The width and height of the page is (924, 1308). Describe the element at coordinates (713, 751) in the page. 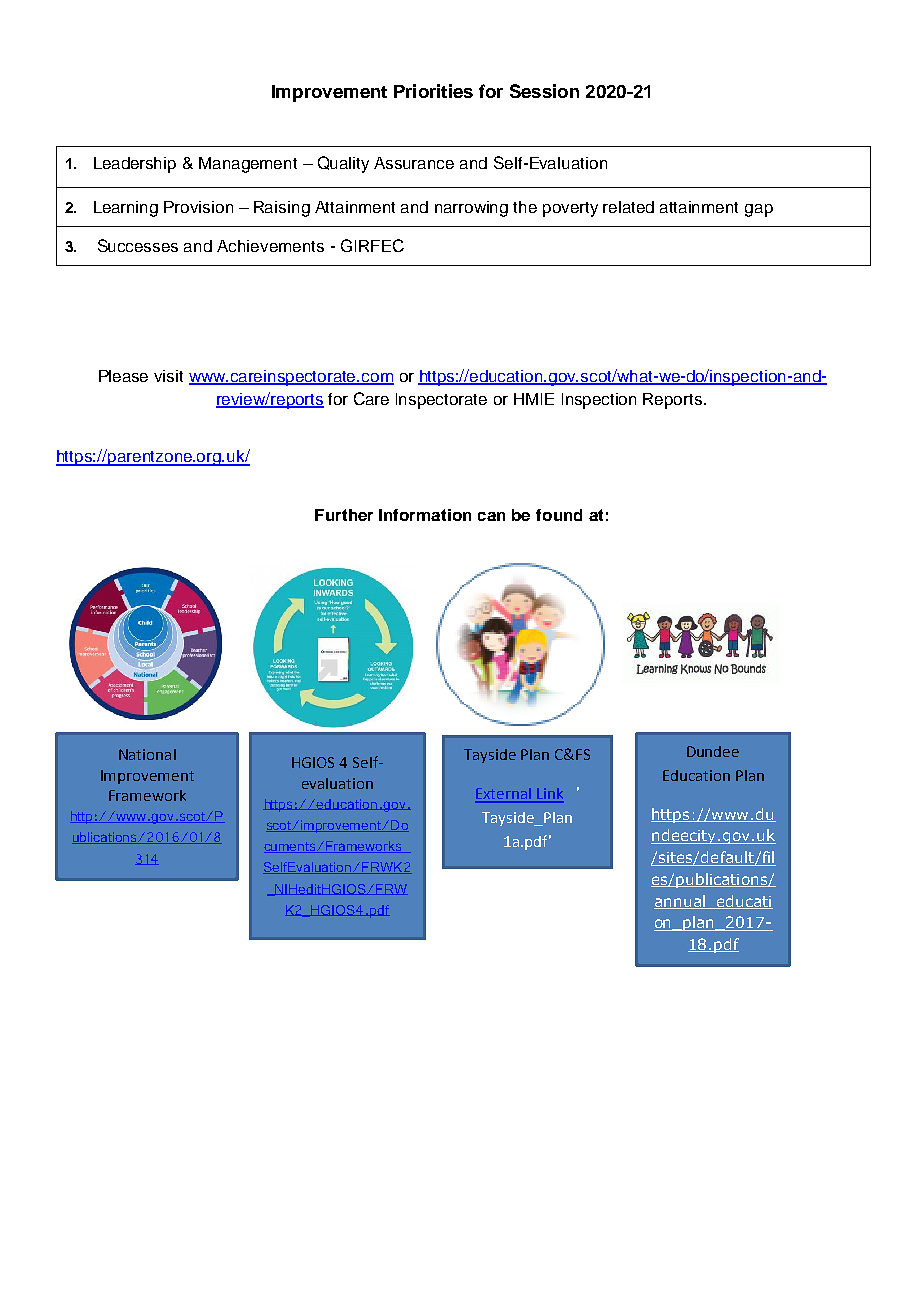

I see `Dundee` at that location.
